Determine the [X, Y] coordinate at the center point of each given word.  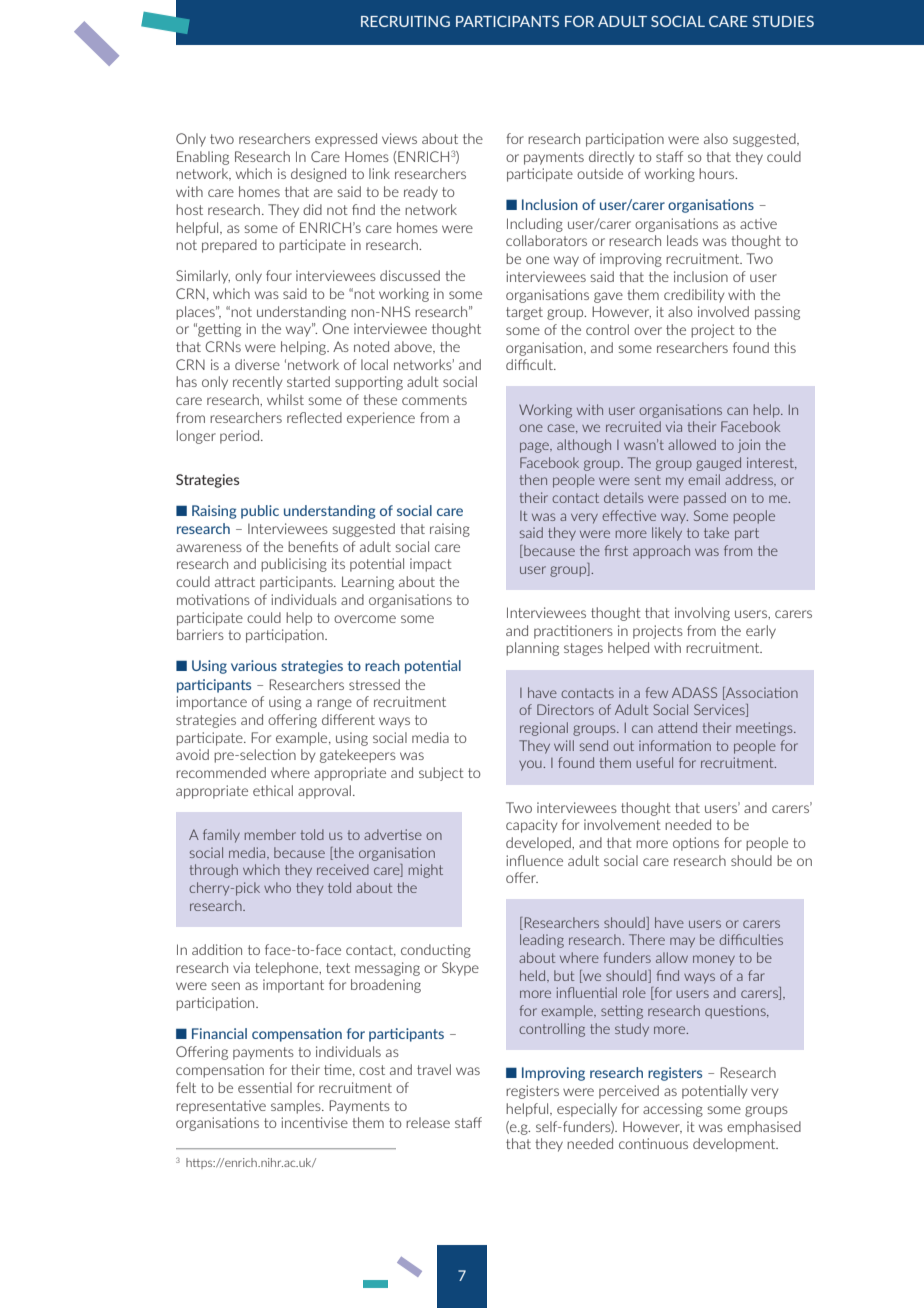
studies [783, 21]
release [428, 1122]
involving [702, 614]
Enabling [203, 158]
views [399, 138]
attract [235, 582]
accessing [673, 1110]
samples [297, 1107]
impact [431, 565]
